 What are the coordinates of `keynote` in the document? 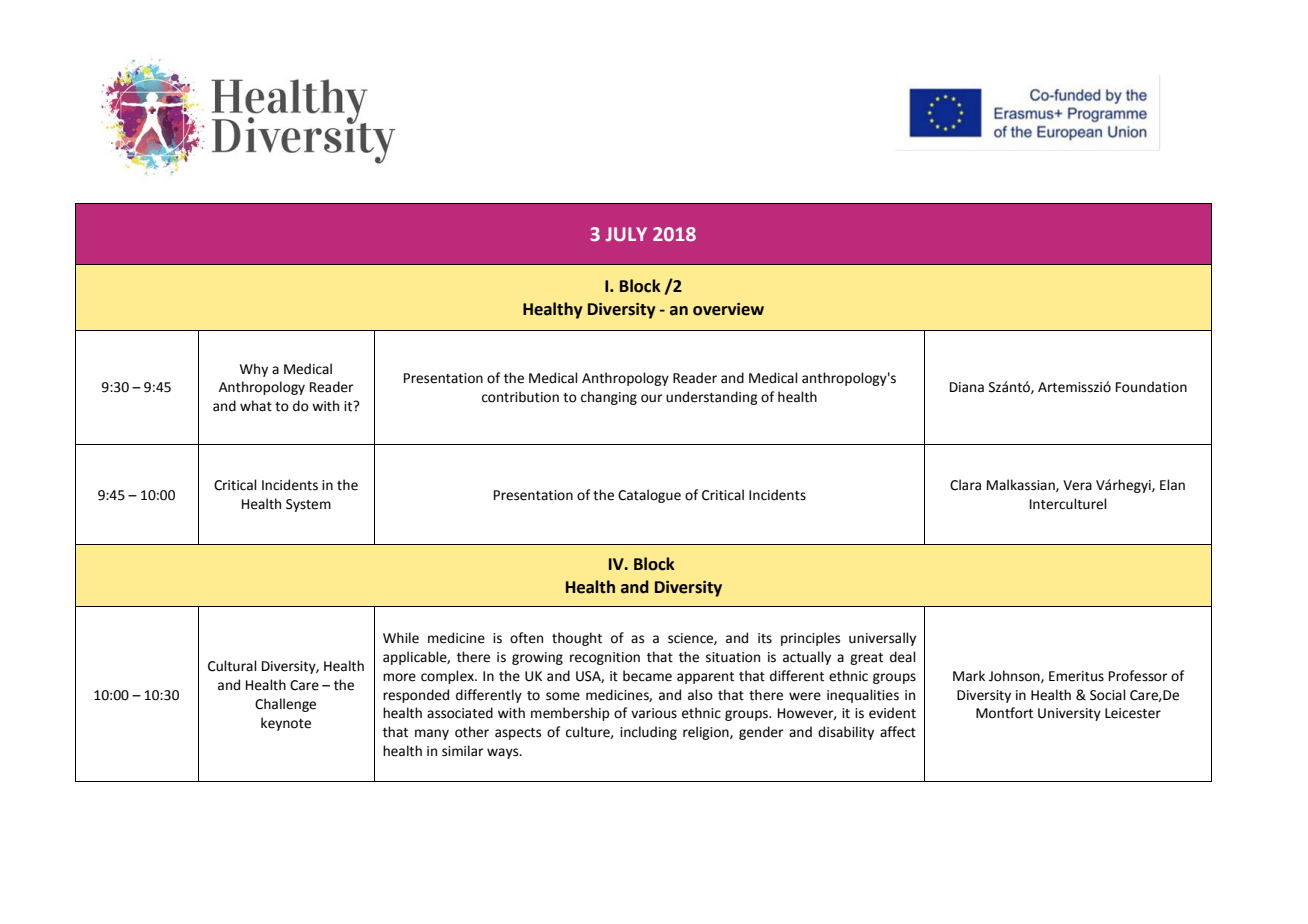 It's located at (286, 724).
